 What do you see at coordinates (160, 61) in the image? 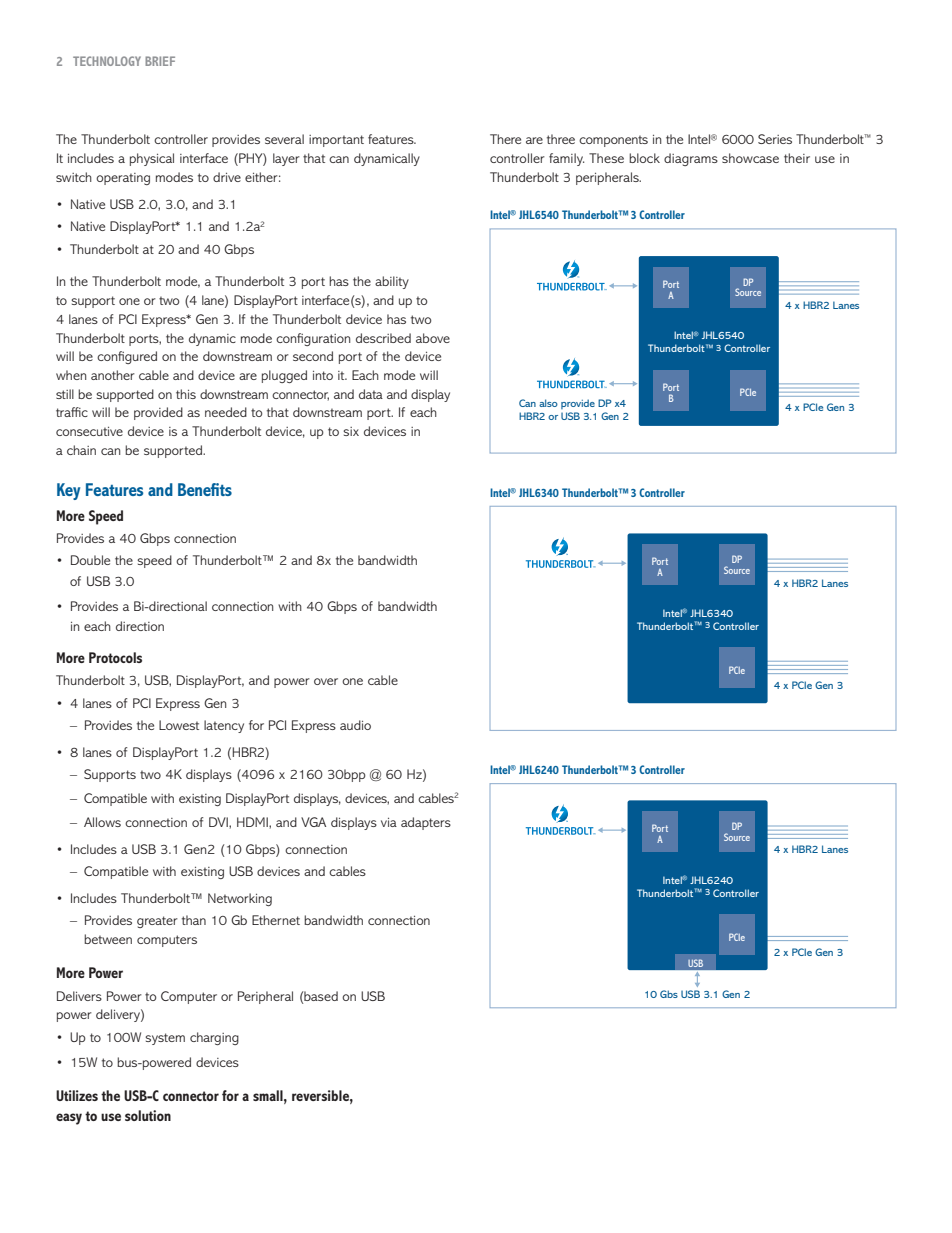
I see `BRIEF` at bounding box center [160, 61].
